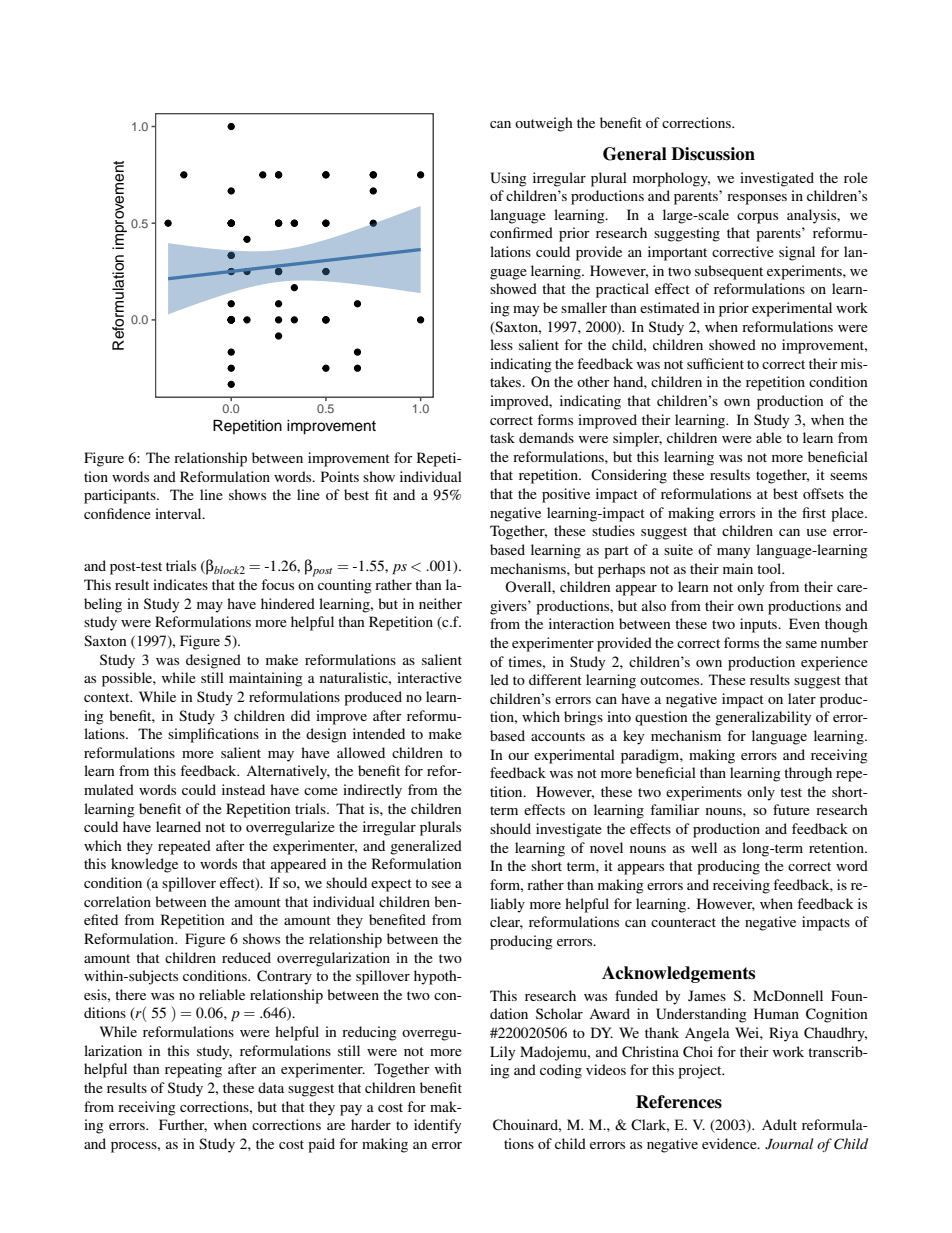 The image size is (952, 1233). I want to click on inputs, so click(760, 625).
